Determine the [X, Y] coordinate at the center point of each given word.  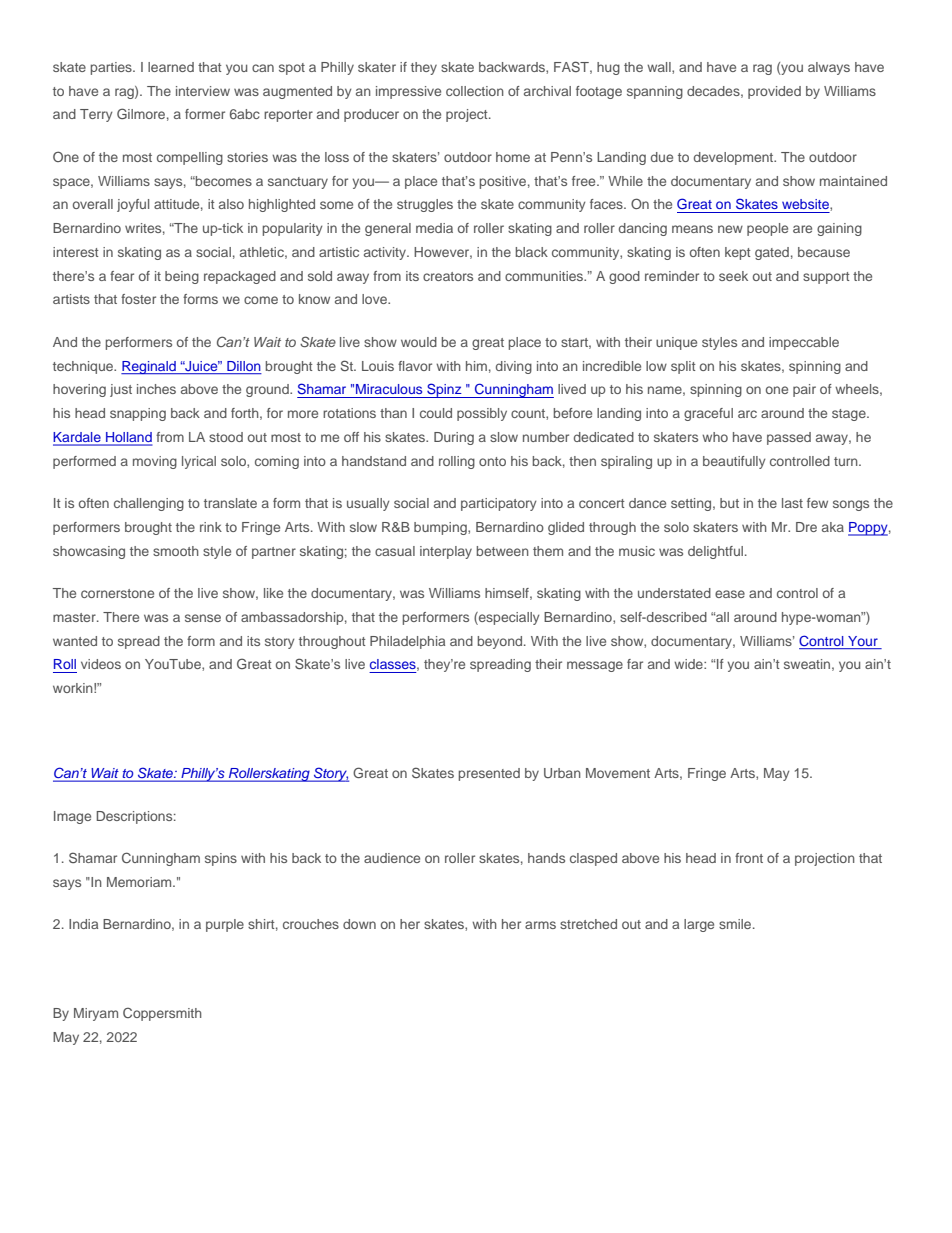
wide [689, 664]
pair [804, 390]
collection [475, 91]
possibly [482, 414]
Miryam [96, 1014]
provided [774, 92]
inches [156, 389]
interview [203, 91]
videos [101, 664]
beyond [501, 642]
